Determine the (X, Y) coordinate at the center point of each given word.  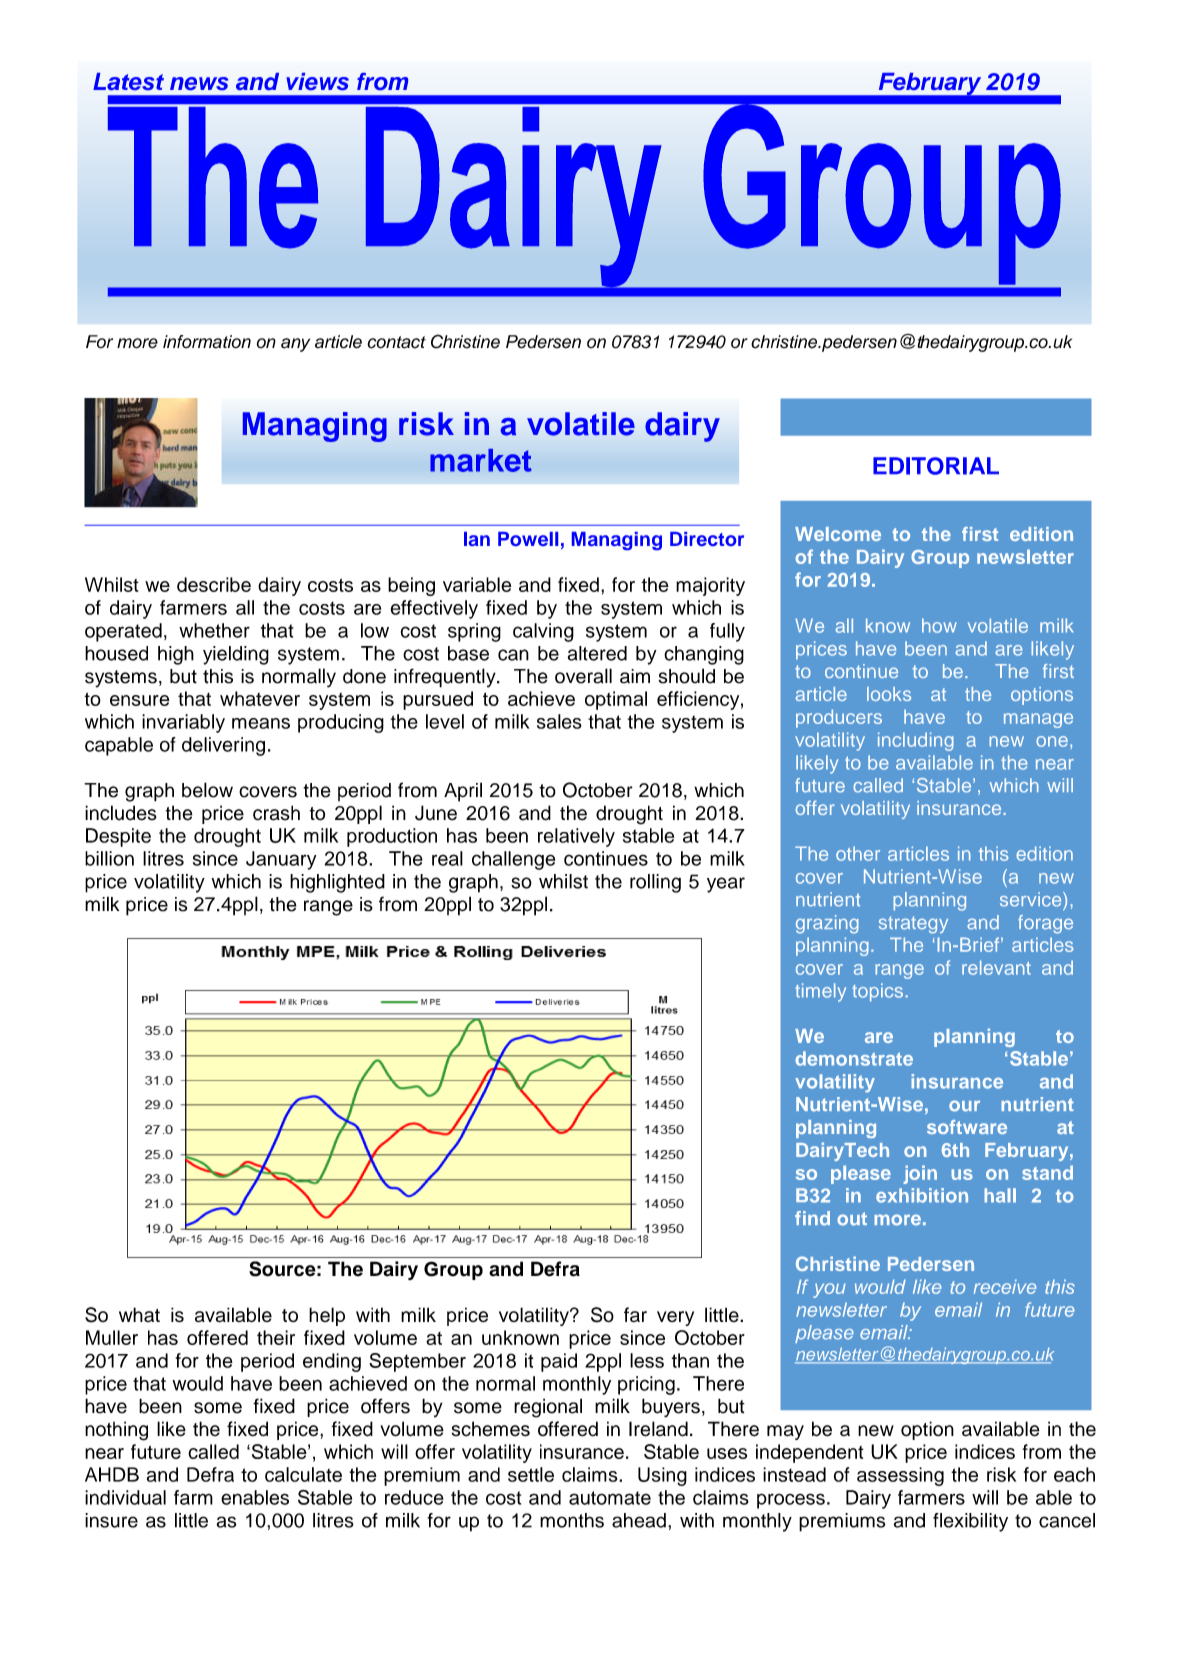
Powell (528, 539)
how (939, 625)
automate (610, 1498)
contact (396, 342)
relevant (996, 967)
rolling (655, 883)
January (281, 860)
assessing (900, 1476)
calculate (303, 1474)
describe (214, 584)
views (317, 81)
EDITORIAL (936, 466)
